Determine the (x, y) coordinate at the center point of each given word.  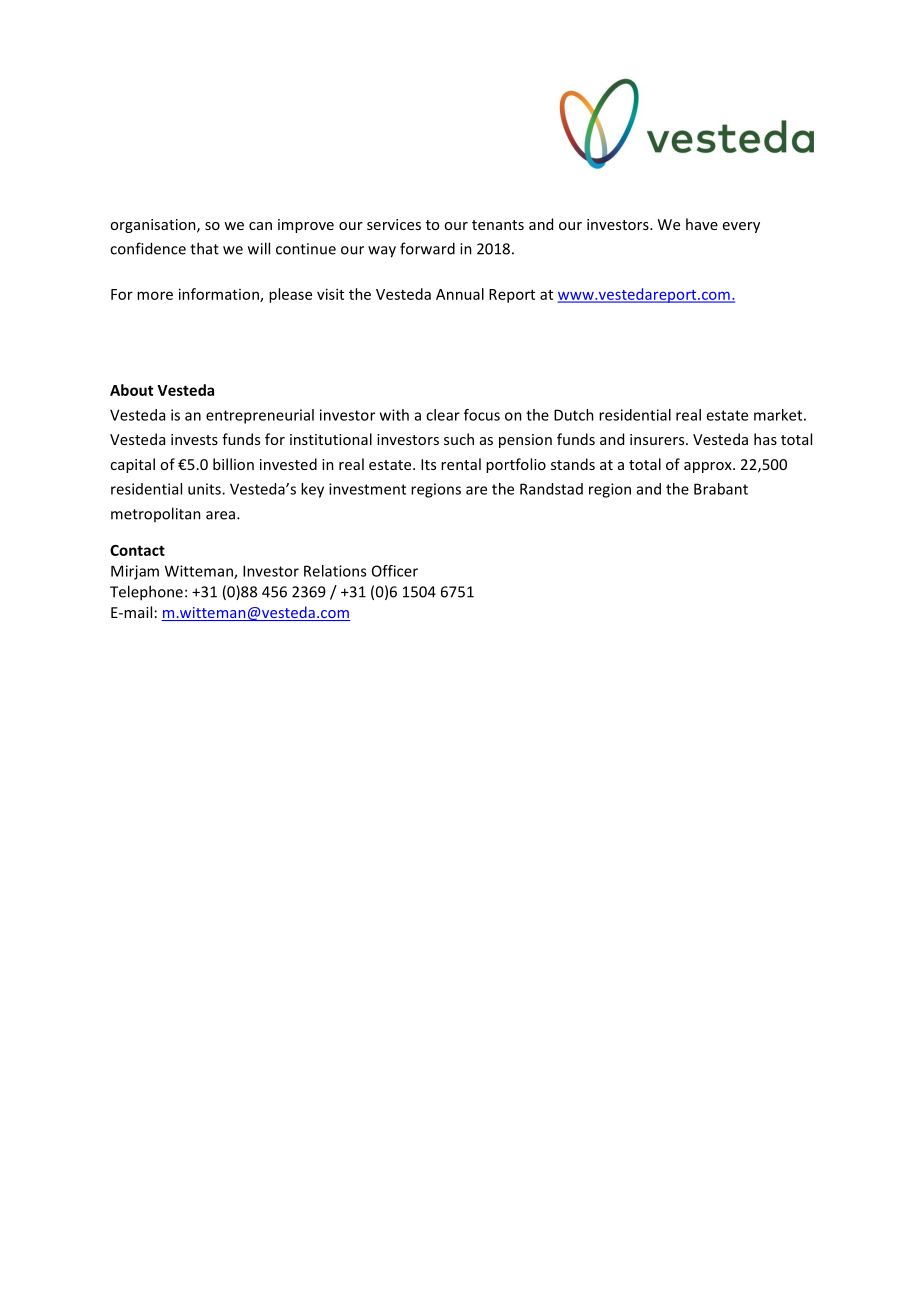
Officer (395, 571)
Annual (460, 294)
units (205, 489)
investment (367, 489)
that (204, 248)
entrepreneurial (260, 416)
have (702, 224)
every (741, 227)
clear (443, 415)
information (220, 295)
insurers (658, 439)
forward (427, 248)
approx (709, 467)
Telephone (146, 593)
